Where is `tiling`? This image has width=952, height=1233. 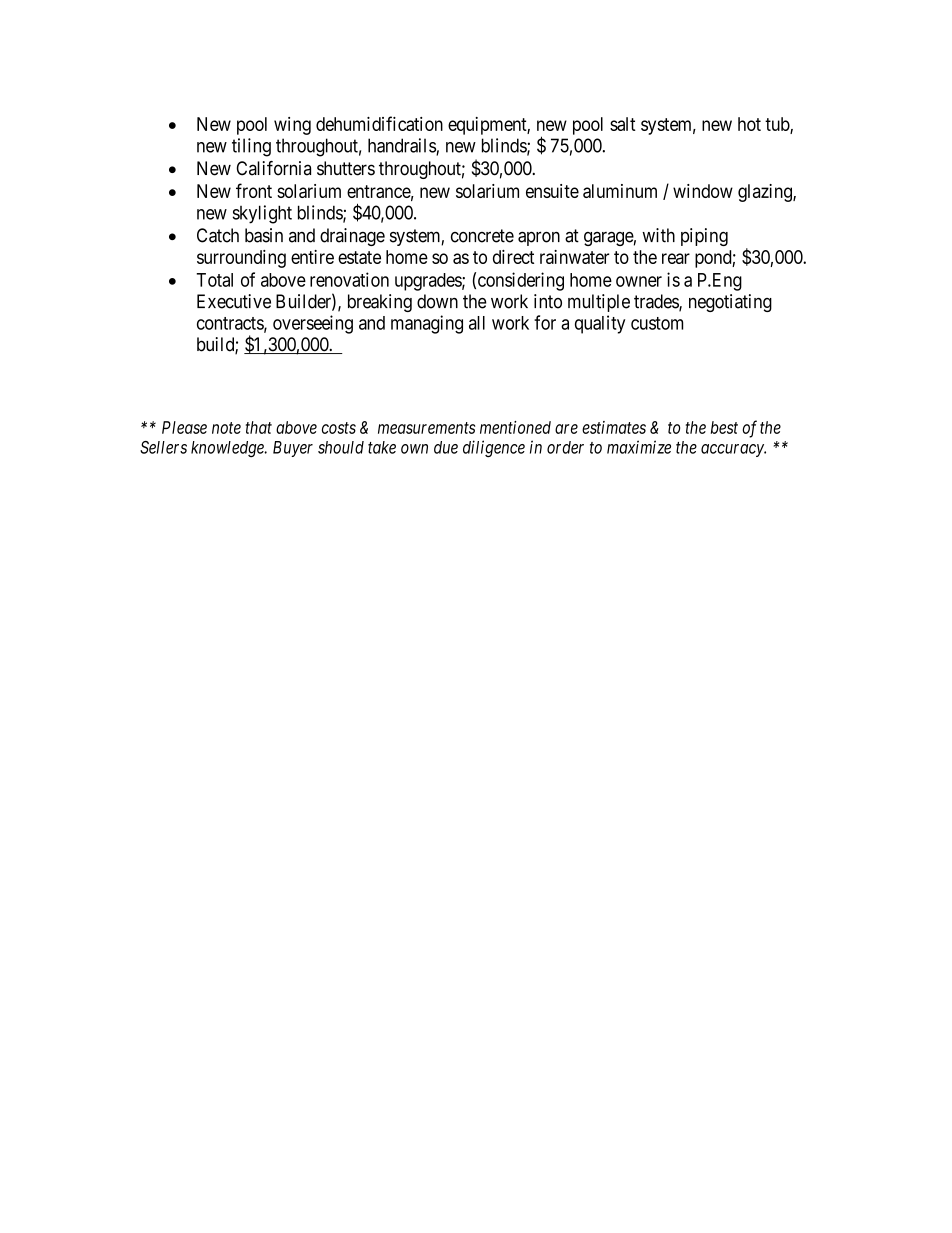
tiling is located at coordinates (251, 147).
